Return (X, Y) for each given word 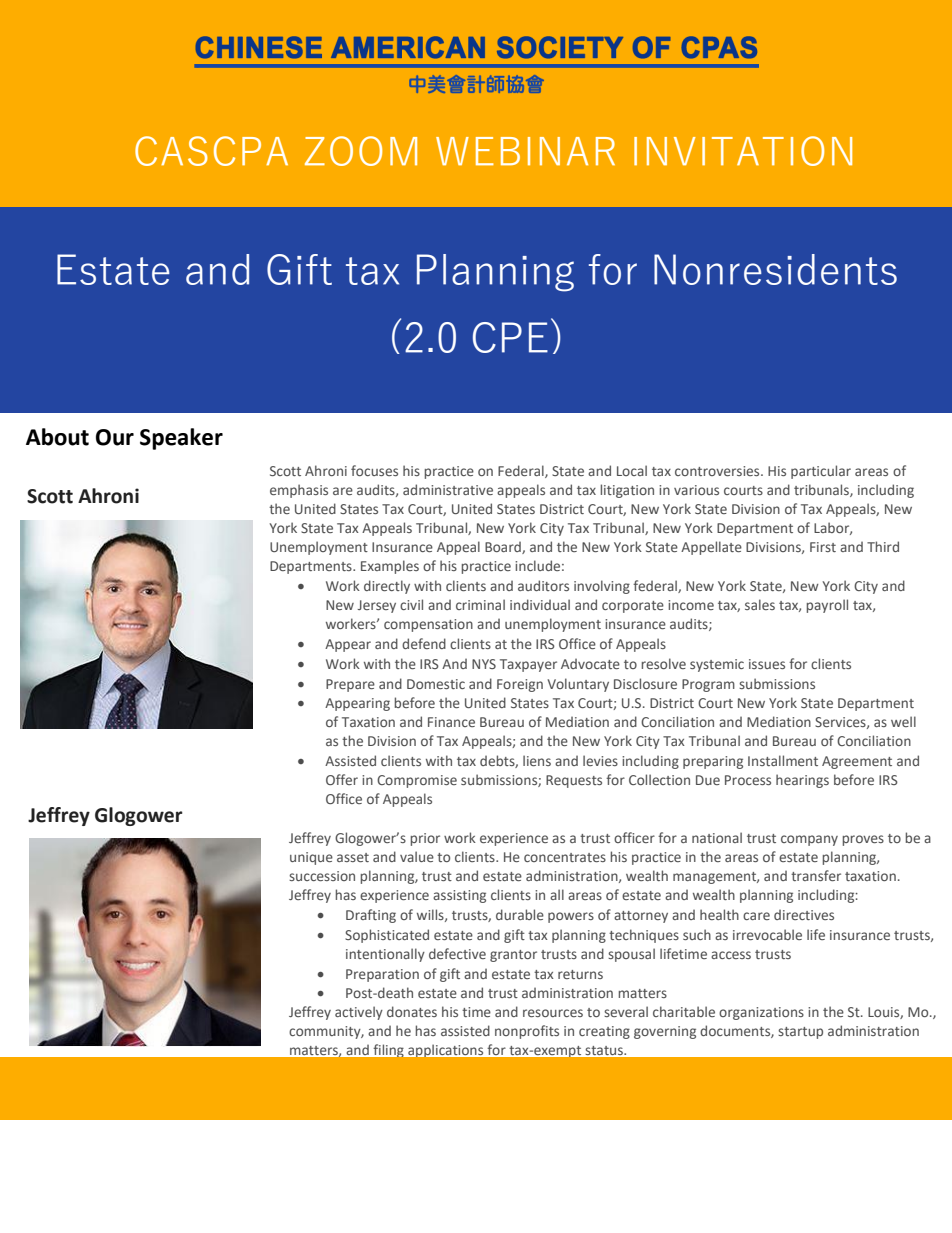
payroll (827, 606)
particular (821, 472)
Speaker (181, 439)
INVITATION (743, 151)
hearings (802, 781)
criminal (480, 604)
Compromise (417, 781)
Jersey (376, 606)
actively (359, 1013)
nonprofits (527, 1032)
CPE (510, 337)
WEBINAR (525, 151)
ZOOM (361, 151)
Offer (342, 779)
